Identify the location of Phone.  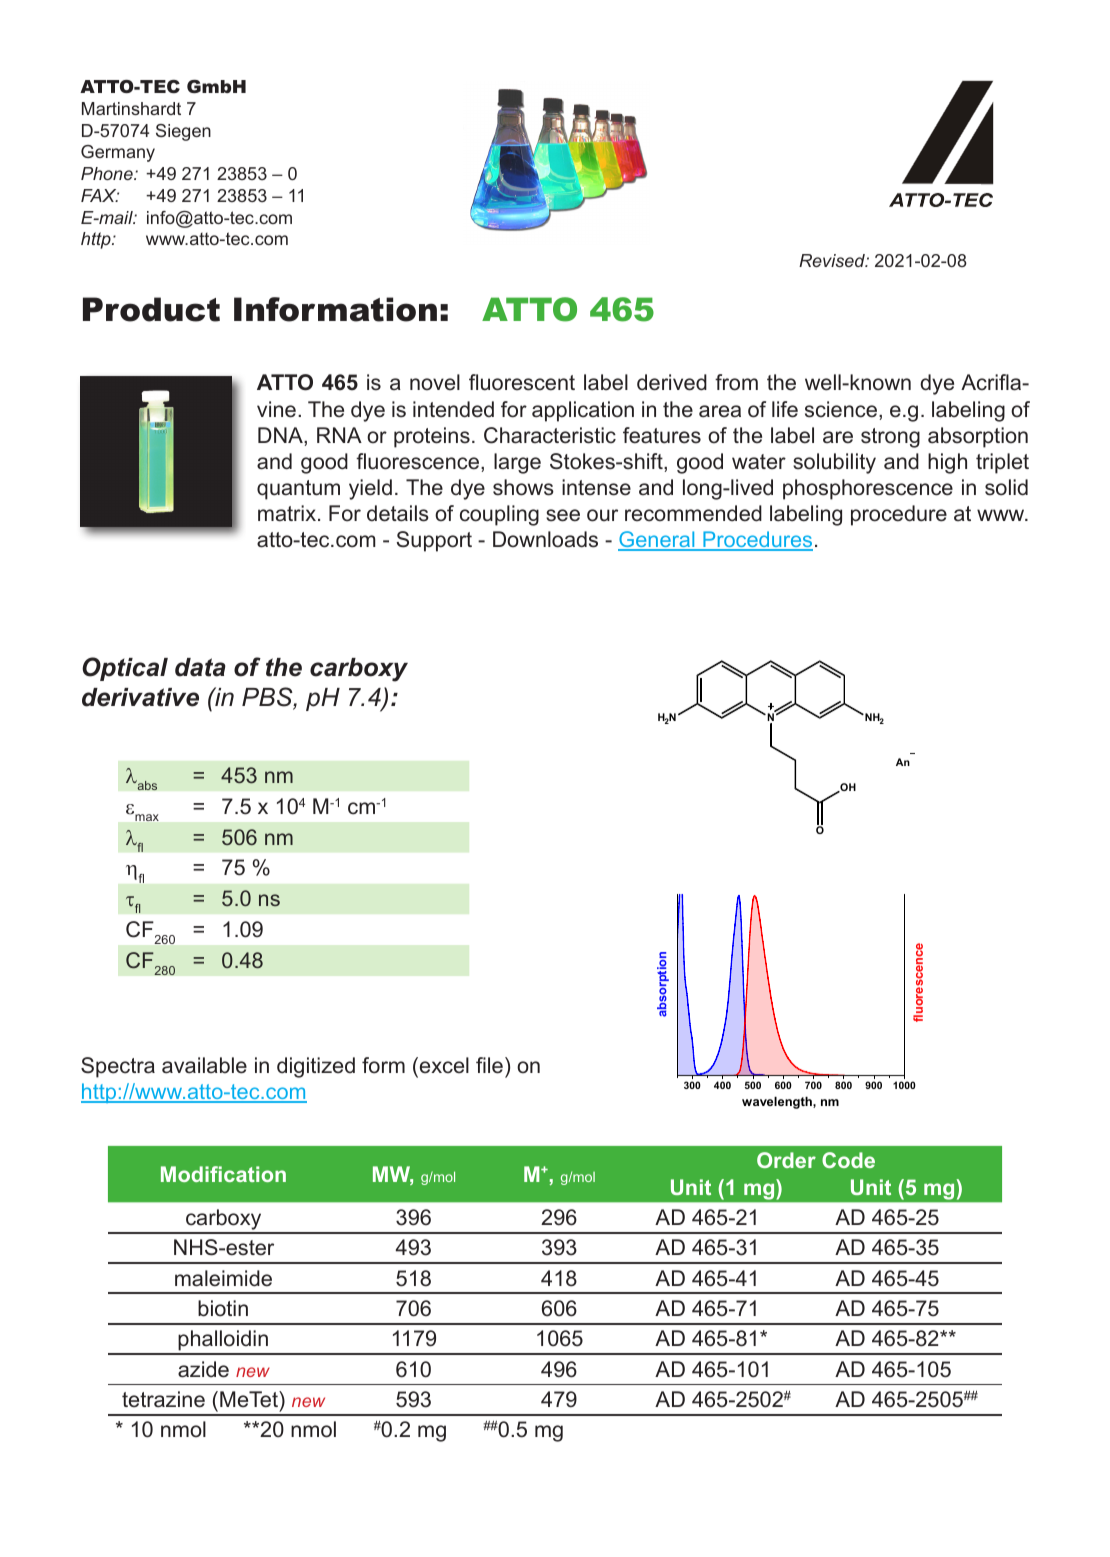
(108, 173).
